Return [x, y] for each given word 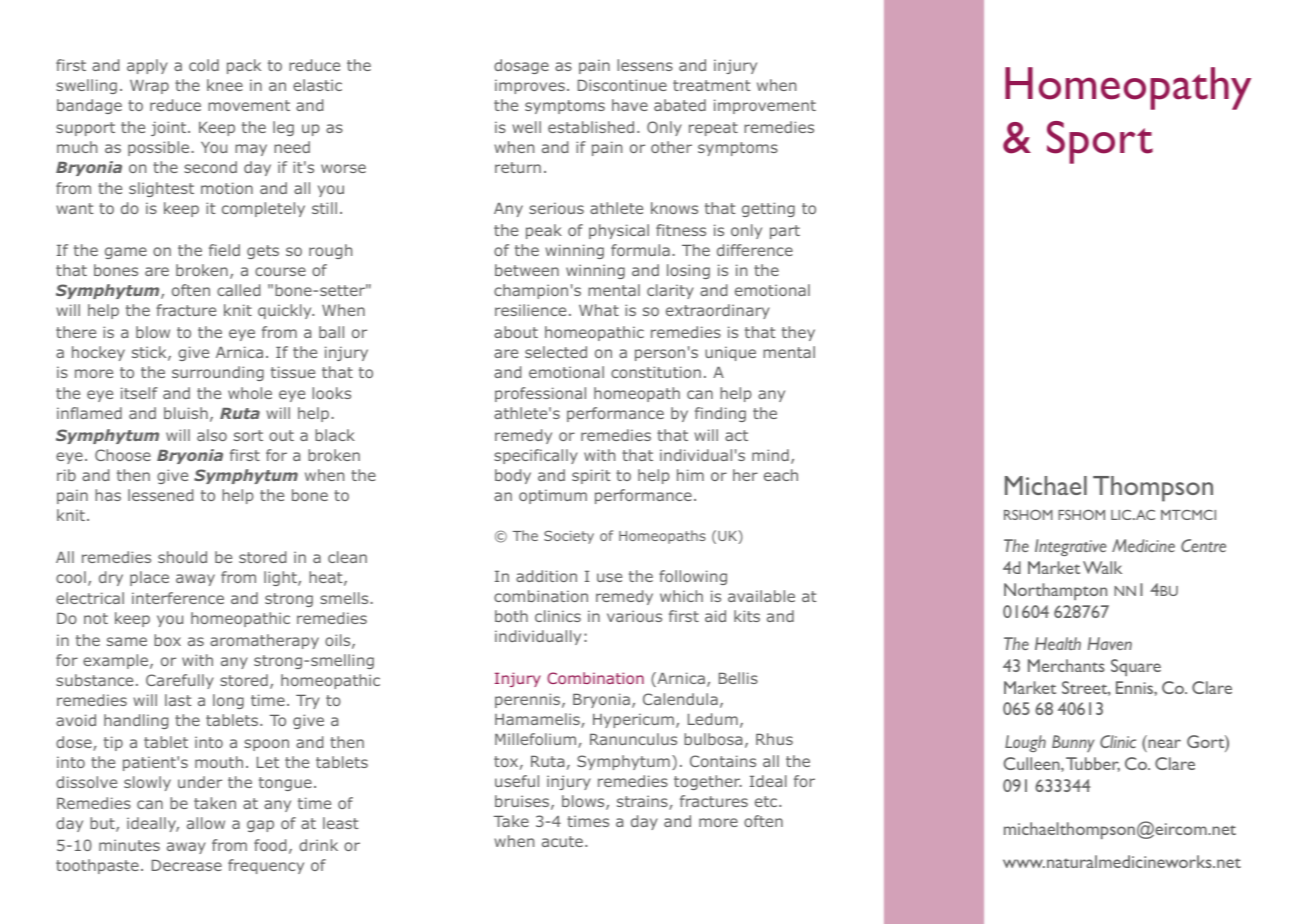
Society [569, 537]
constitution [656, 372]
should [182, 557]
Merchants [1066, 665]
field [224, 250]
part [785, 232]
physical [619, 231]
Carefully [180, 681]
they [798, 333]
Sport [1100, 142]
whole [250, 393]
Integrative [1071, 547]
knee [225, 85]
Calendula [680, 699]
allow [206, 823]
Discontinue [622, 85]
